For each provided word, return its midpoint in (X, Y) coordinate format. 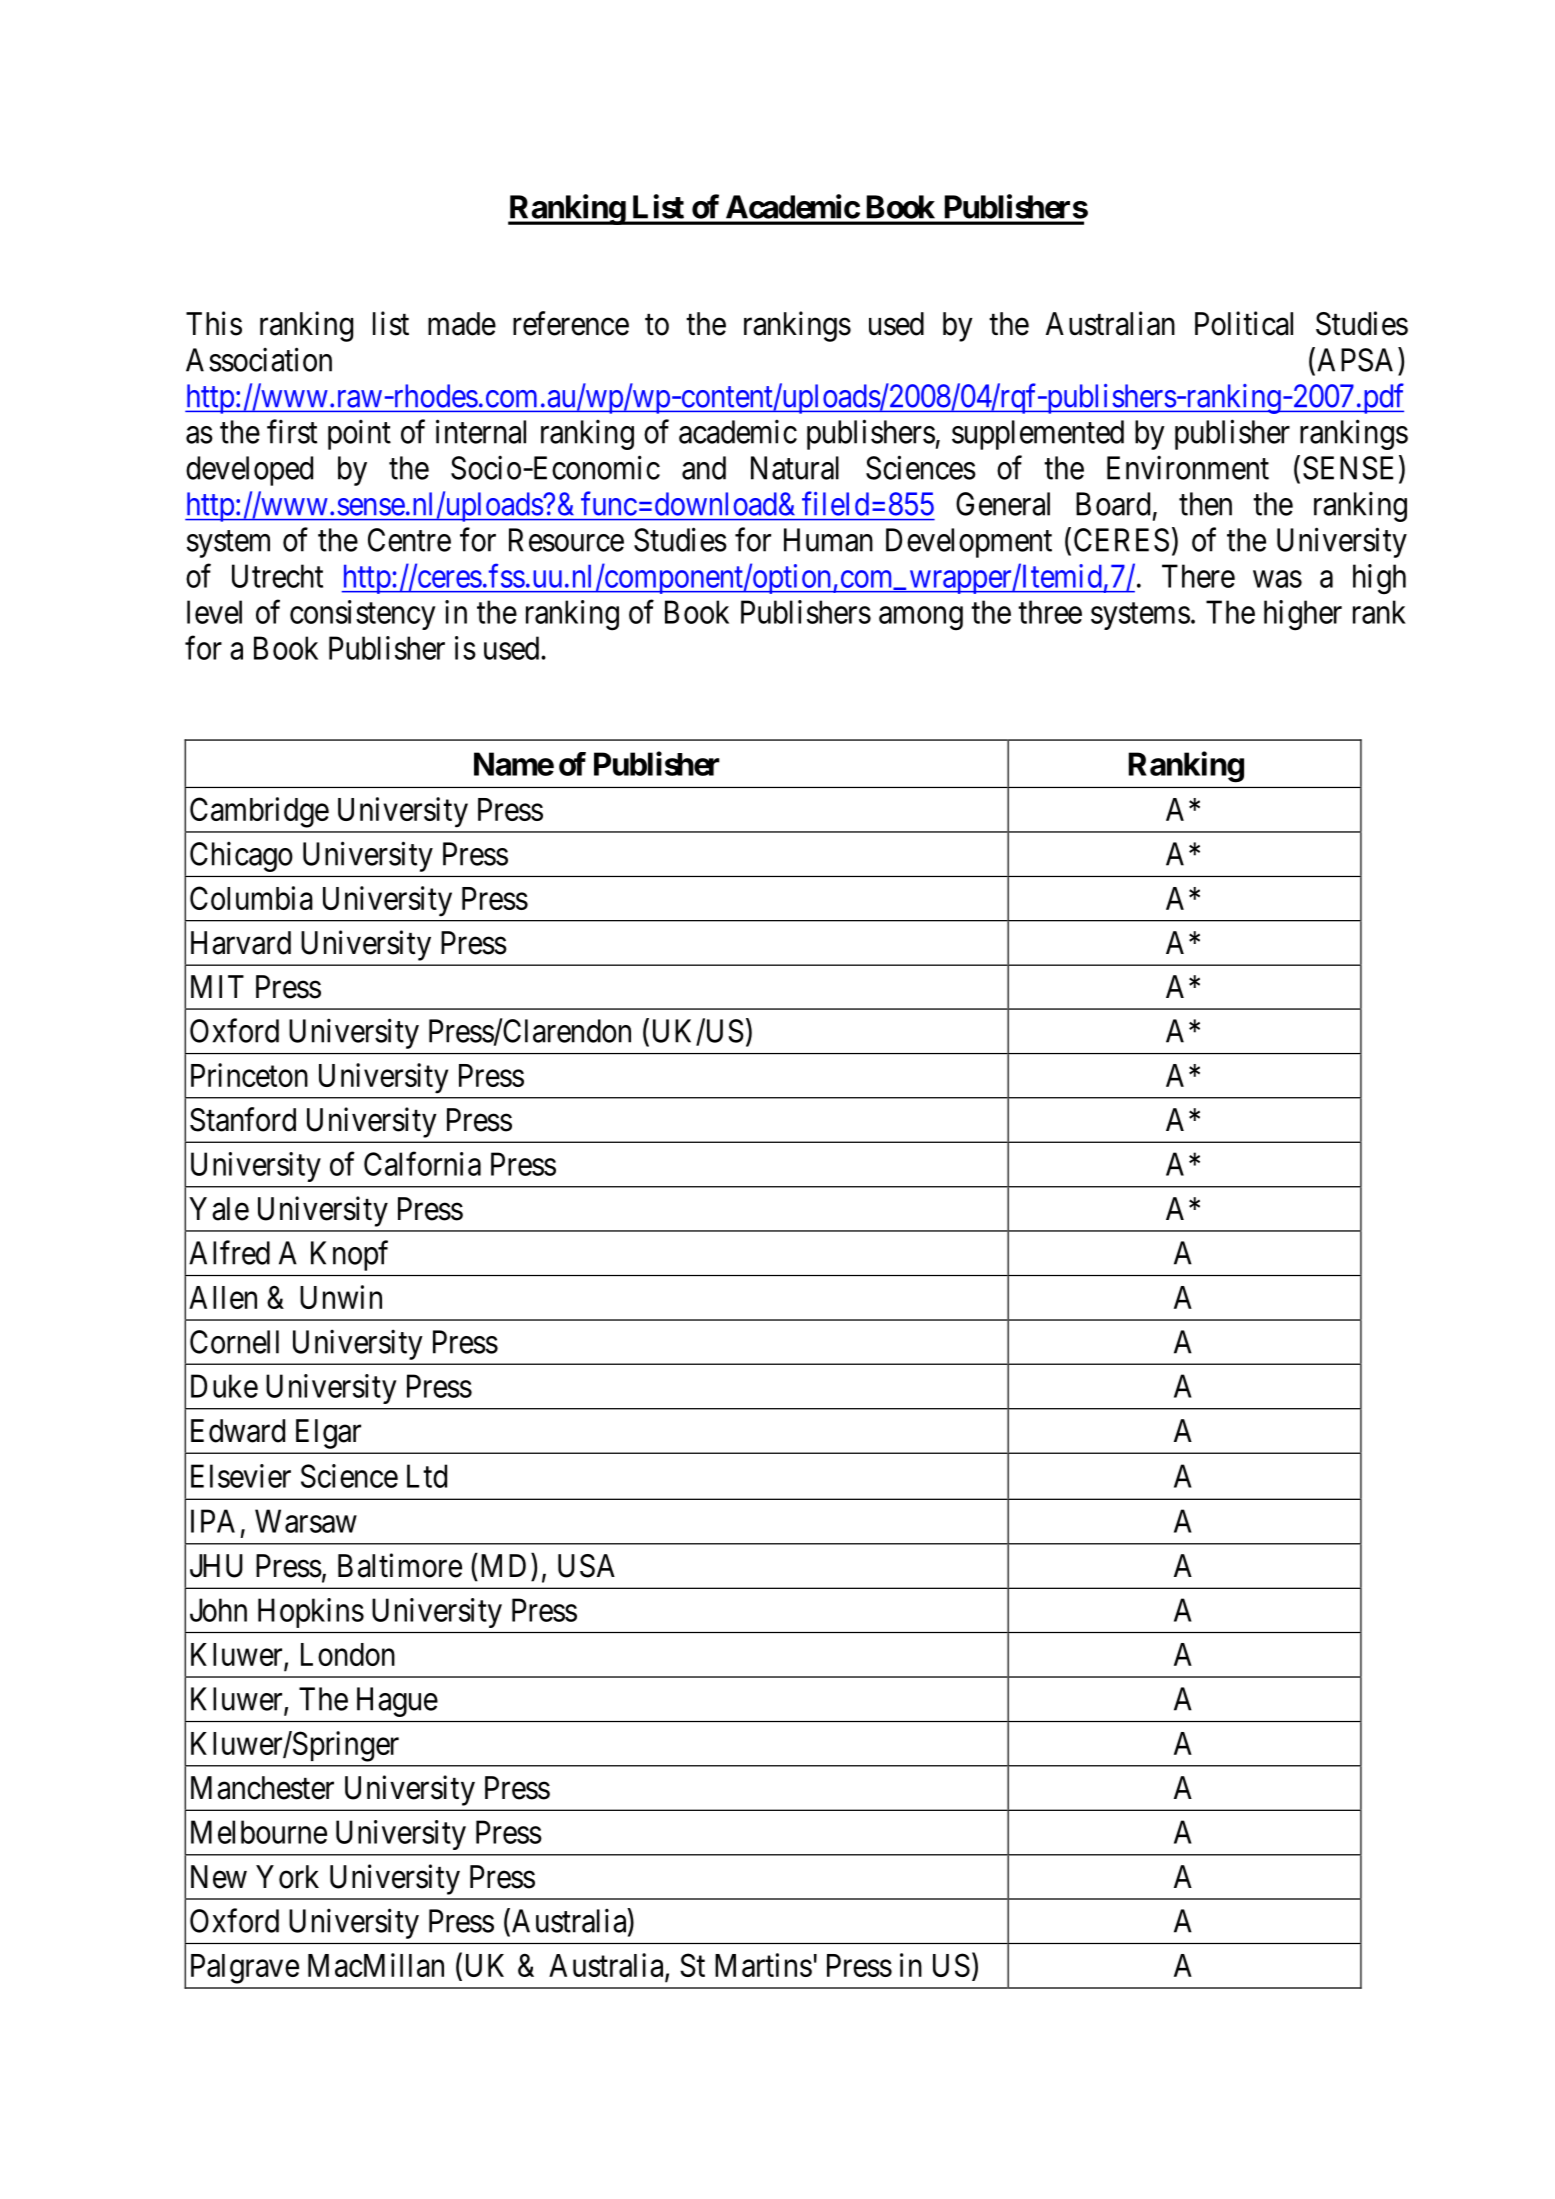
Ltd (427, 1476)
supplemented (1038, 435)
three (1050, 612)
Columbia (251, 898)
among (921, 619)
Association (259, 359)
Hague (397, 1702)
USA (586, 1566)
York (287, 1877)
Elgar (328, 1434)
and (704, 468)
